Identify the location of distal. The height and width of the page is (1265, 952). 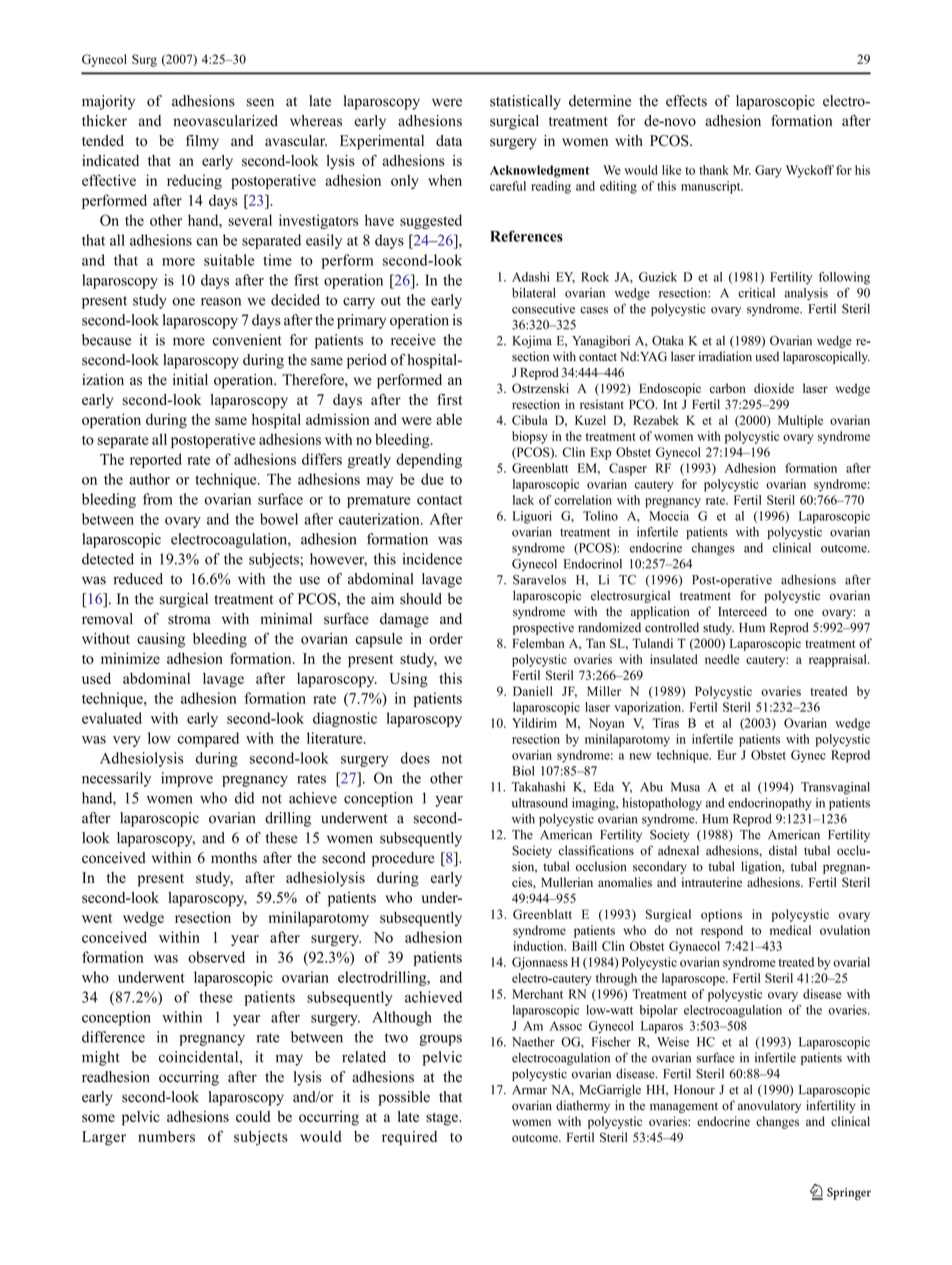
(783, 850).
